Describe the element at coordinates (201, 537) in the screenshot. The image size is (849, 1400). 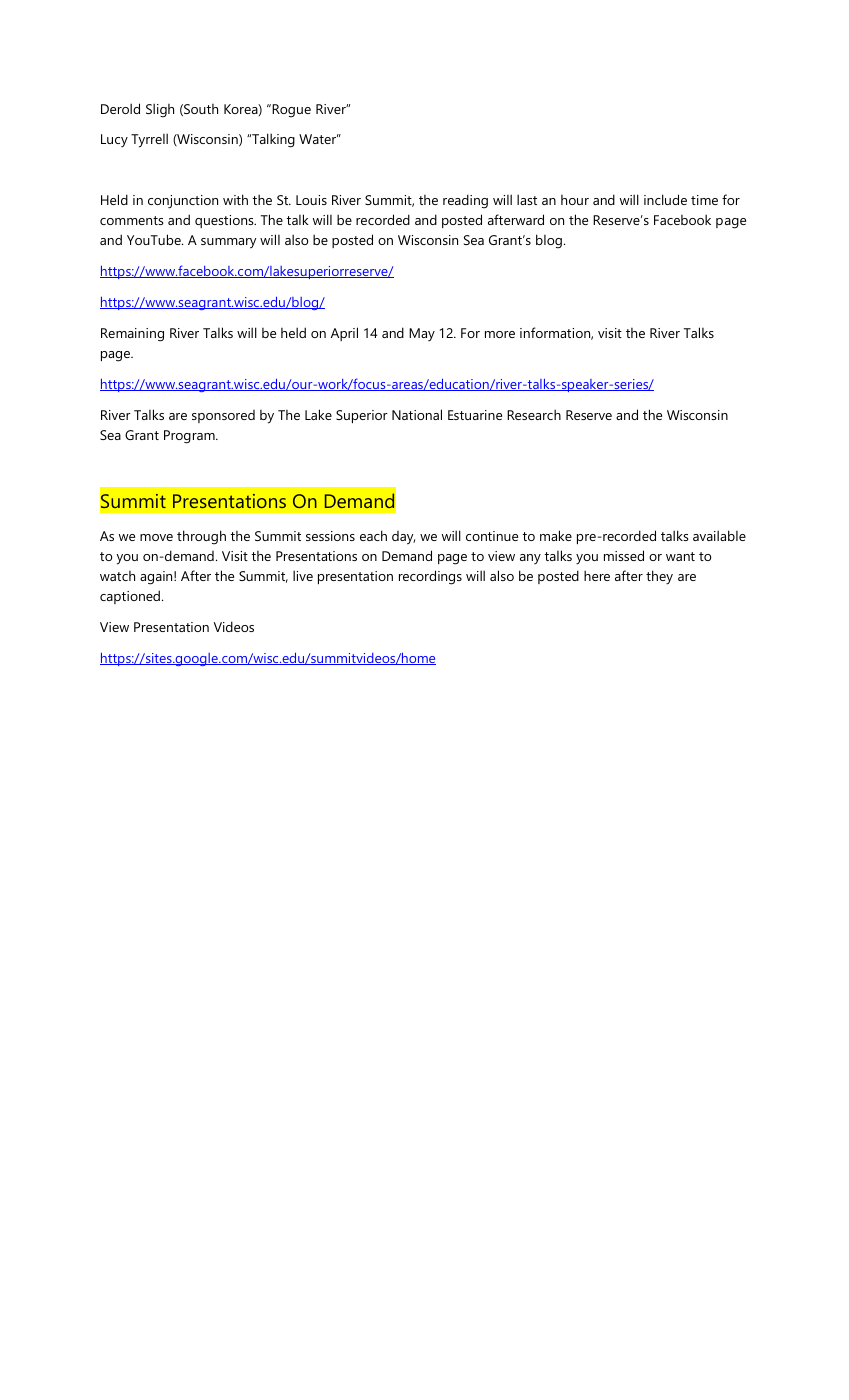
I see `through` at that location.
